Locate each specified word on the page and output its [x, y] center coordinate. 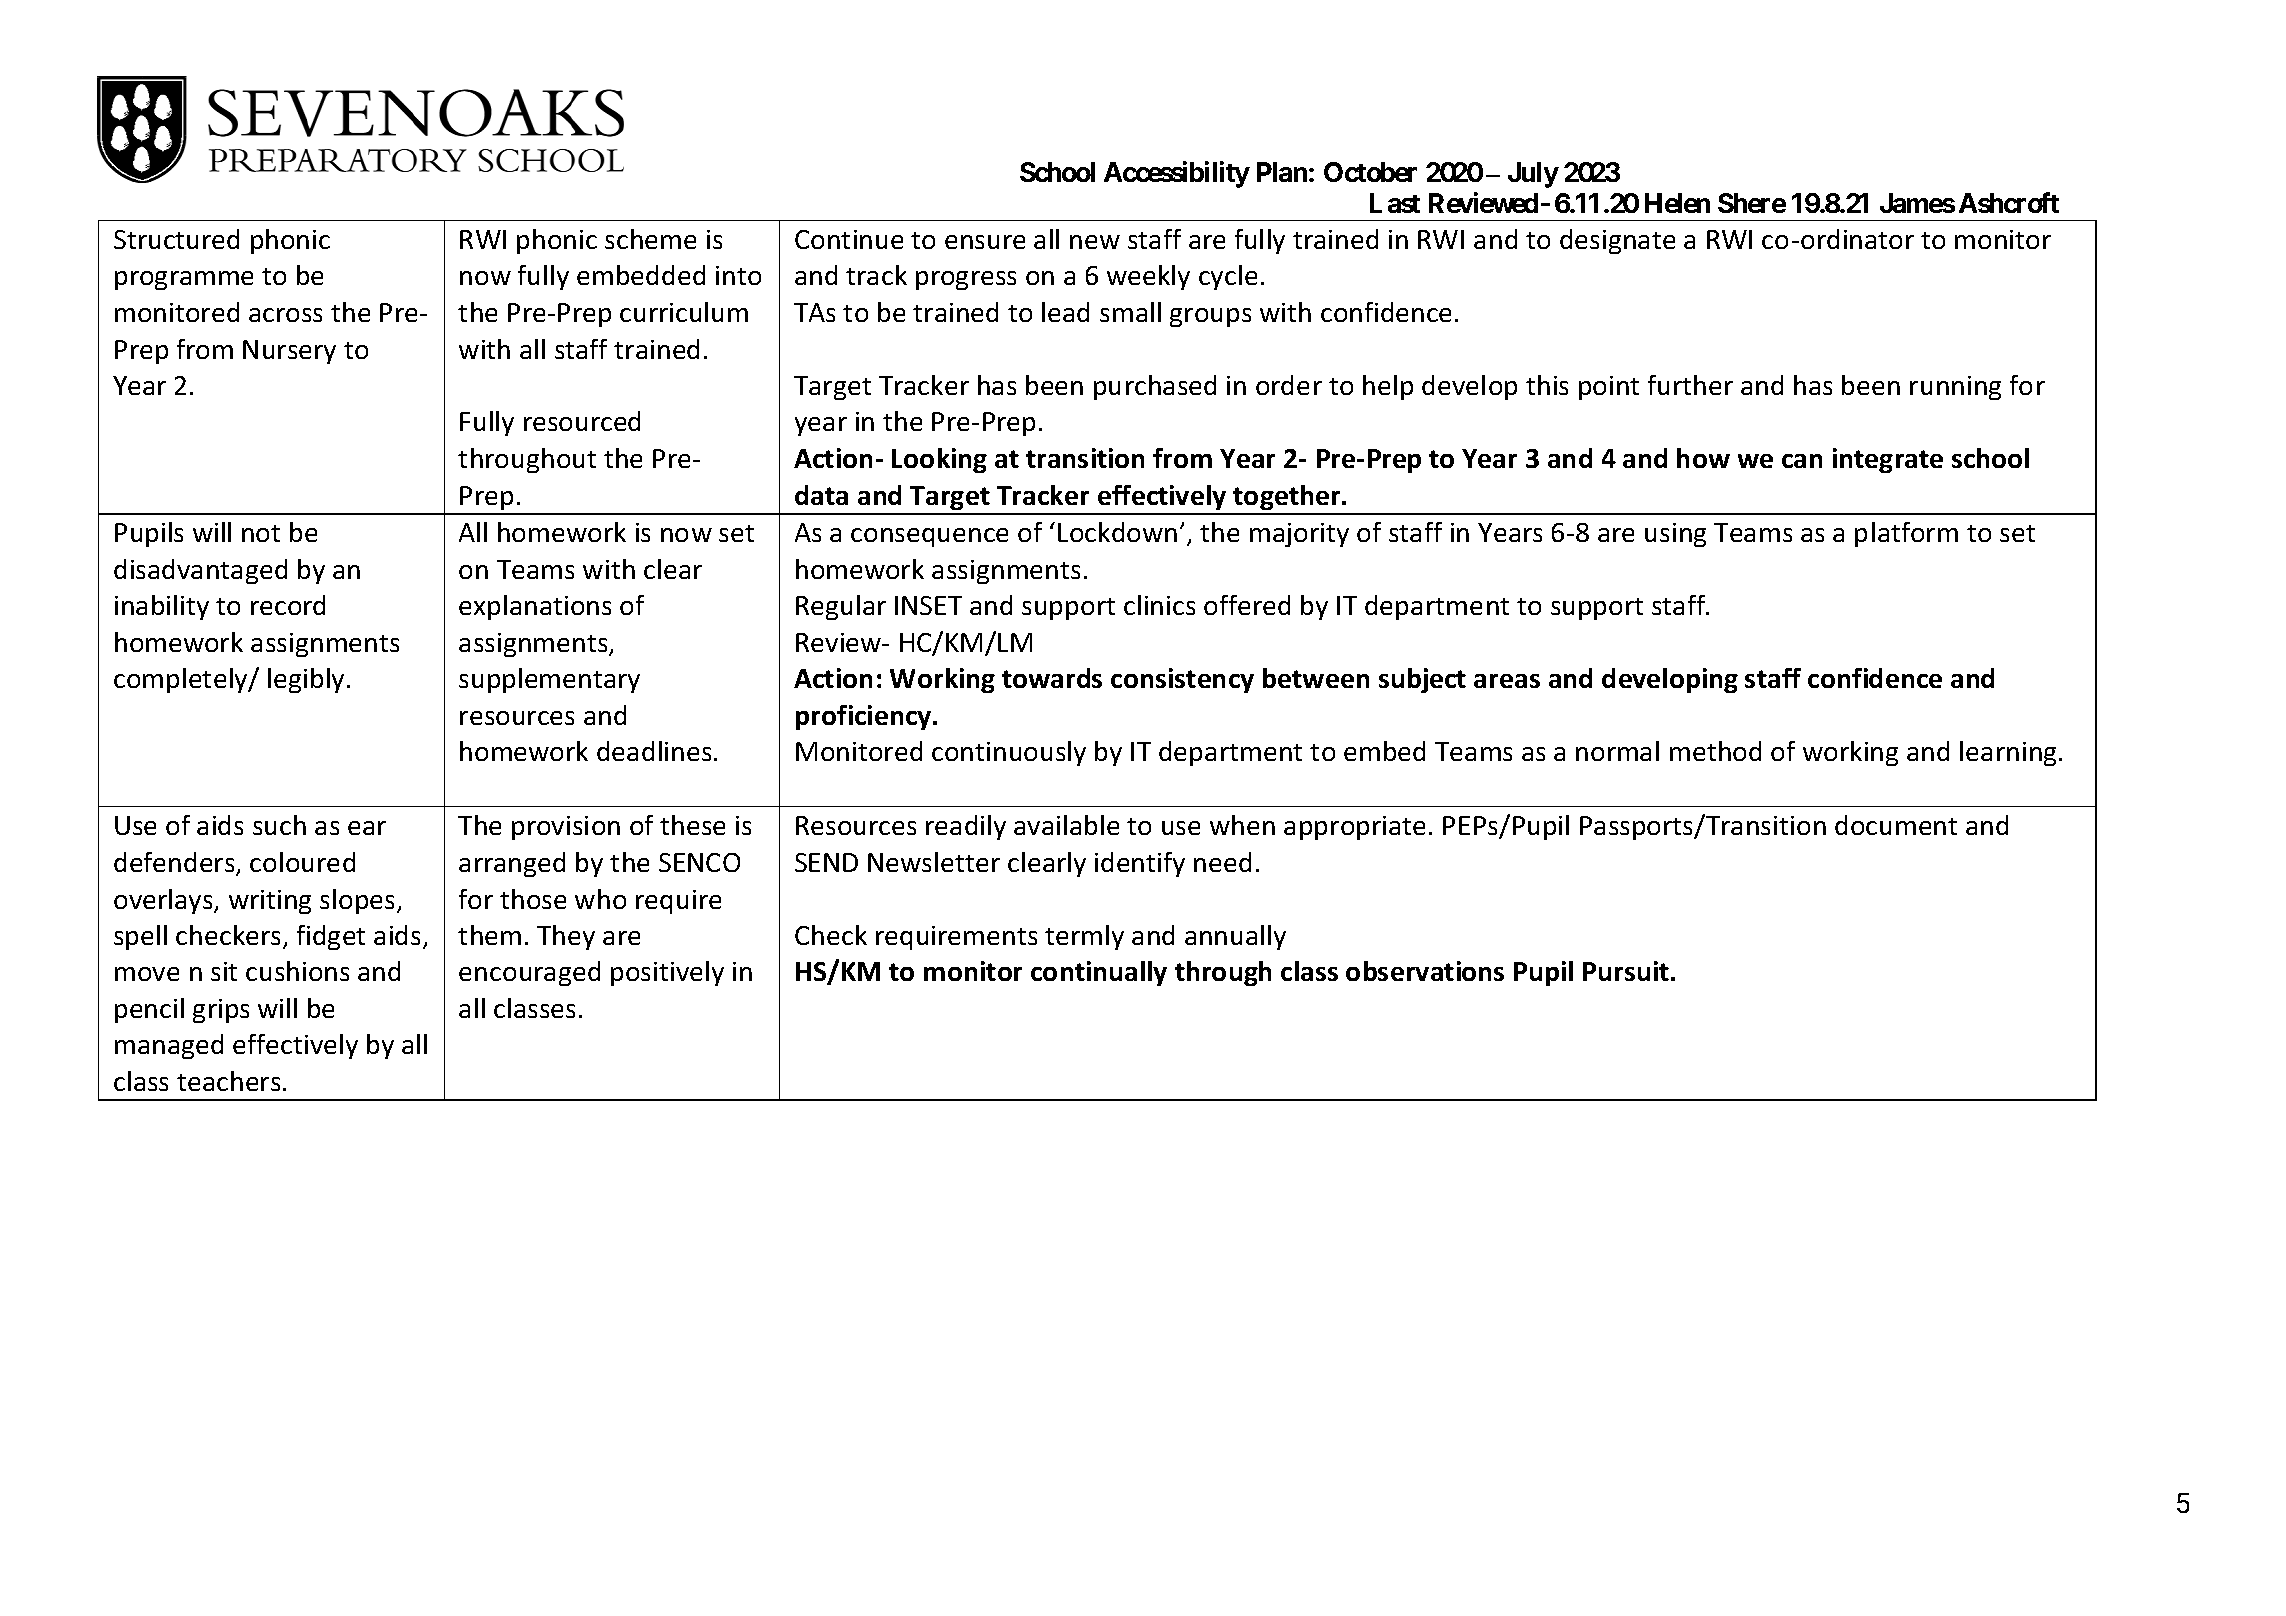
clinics [1159, 605]
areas [1507, 681]
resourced [582, 421]
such [279, 825]
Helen [1677, 203]
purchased [1155, 387]
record [288, 605]
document [1896, 825]
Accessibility [1177, 174]
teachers [228, 1081]
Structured [176, 239]
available [1066, 825]
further [1690, 385]
